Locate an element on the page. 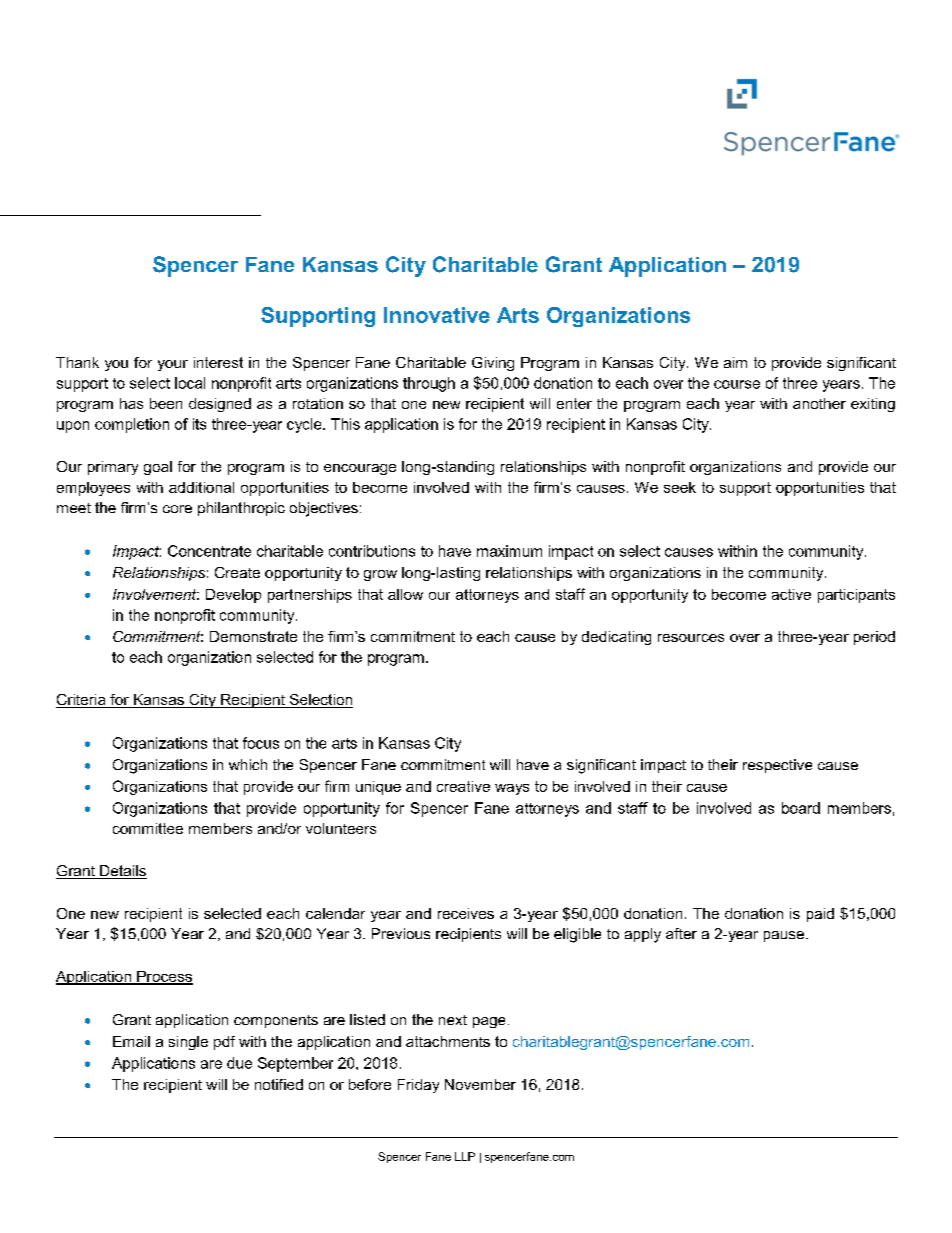  respective is located at coordinates (777, 766).
